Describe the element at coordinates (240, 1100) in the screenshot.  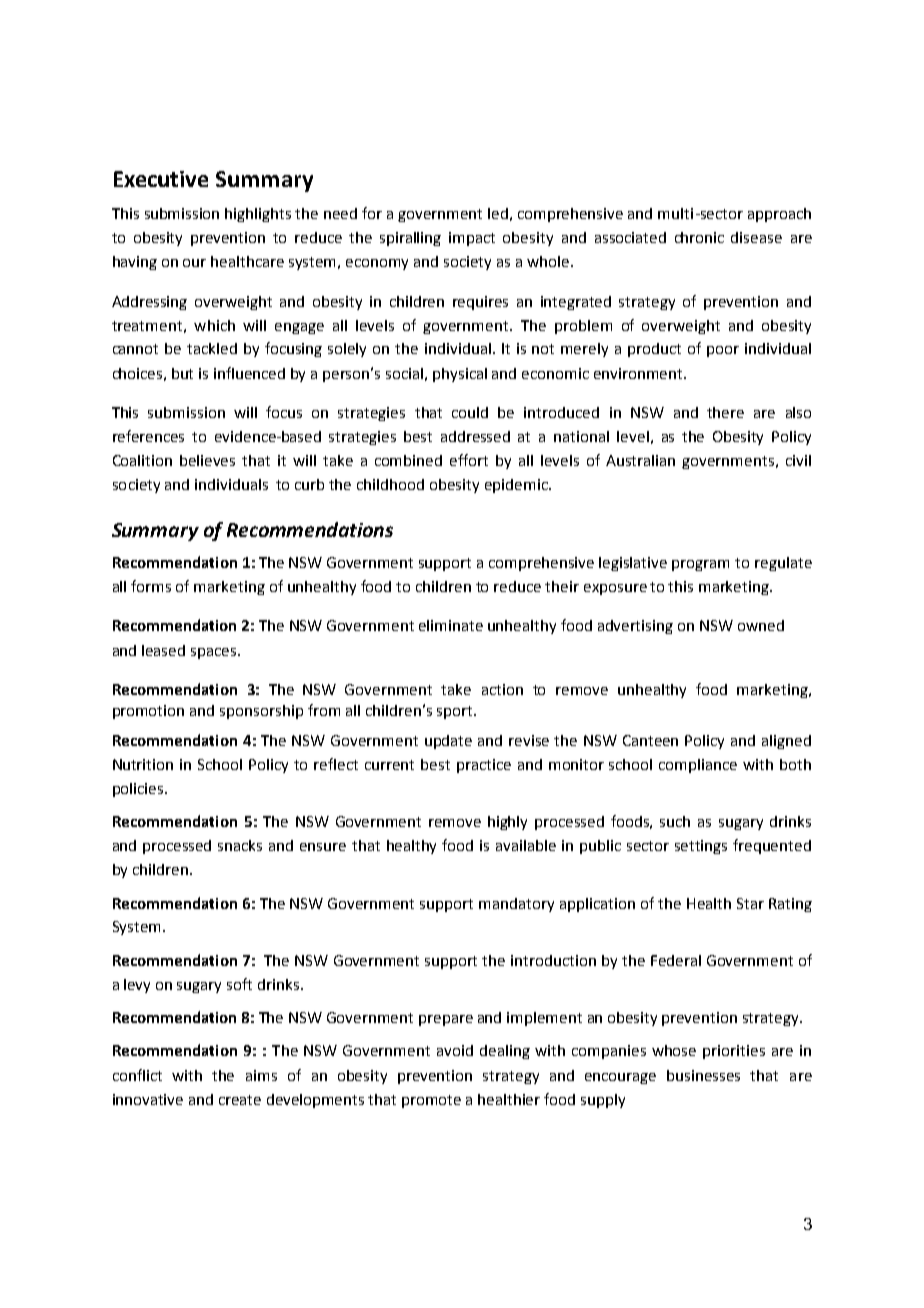
I see `create` at that location.
